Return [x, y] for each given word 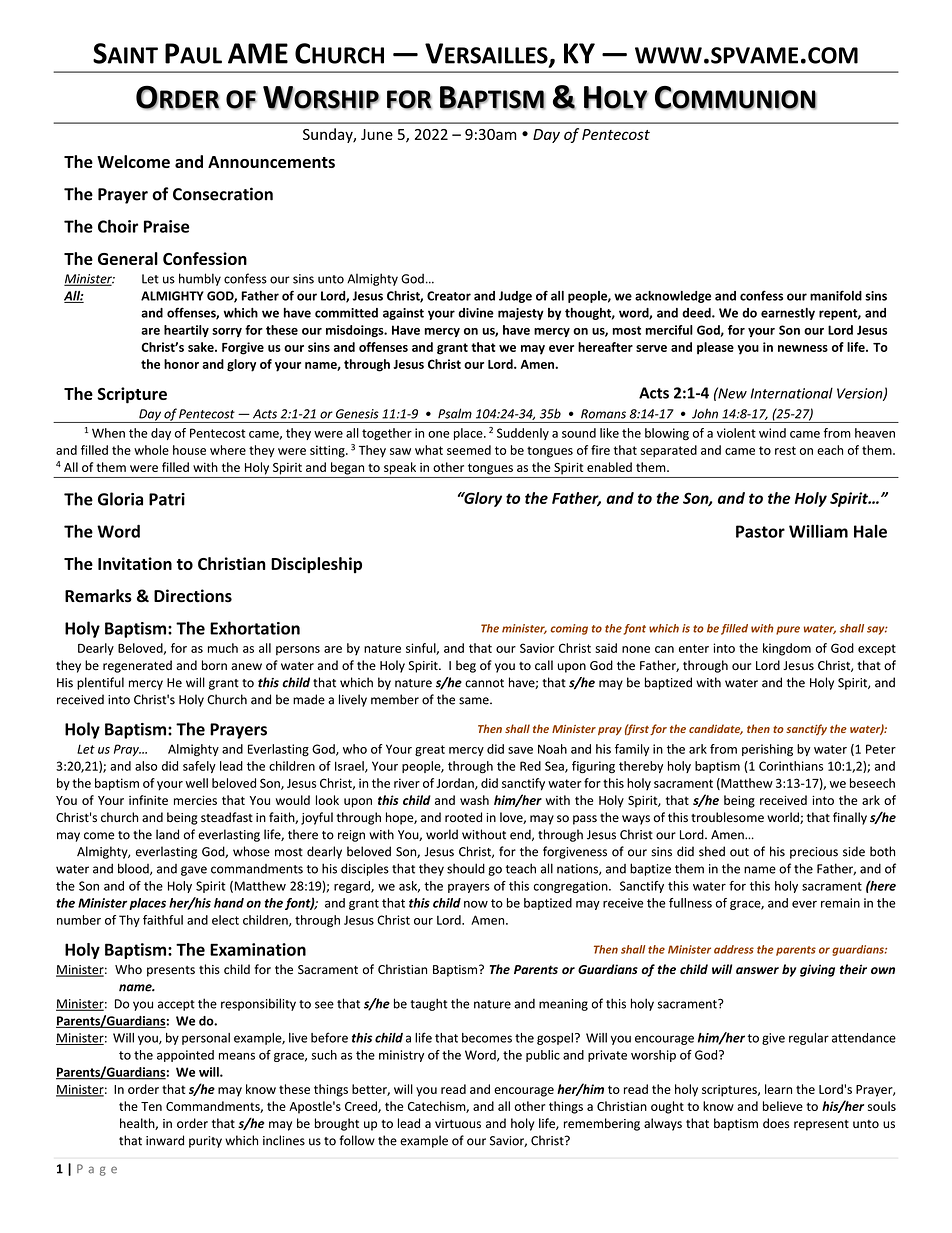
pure [788, 630]
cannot [484, 683]
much [223, 648]
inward [165, 1140]
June [377, 134]
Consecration [223, 194]
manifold [836, 295]
